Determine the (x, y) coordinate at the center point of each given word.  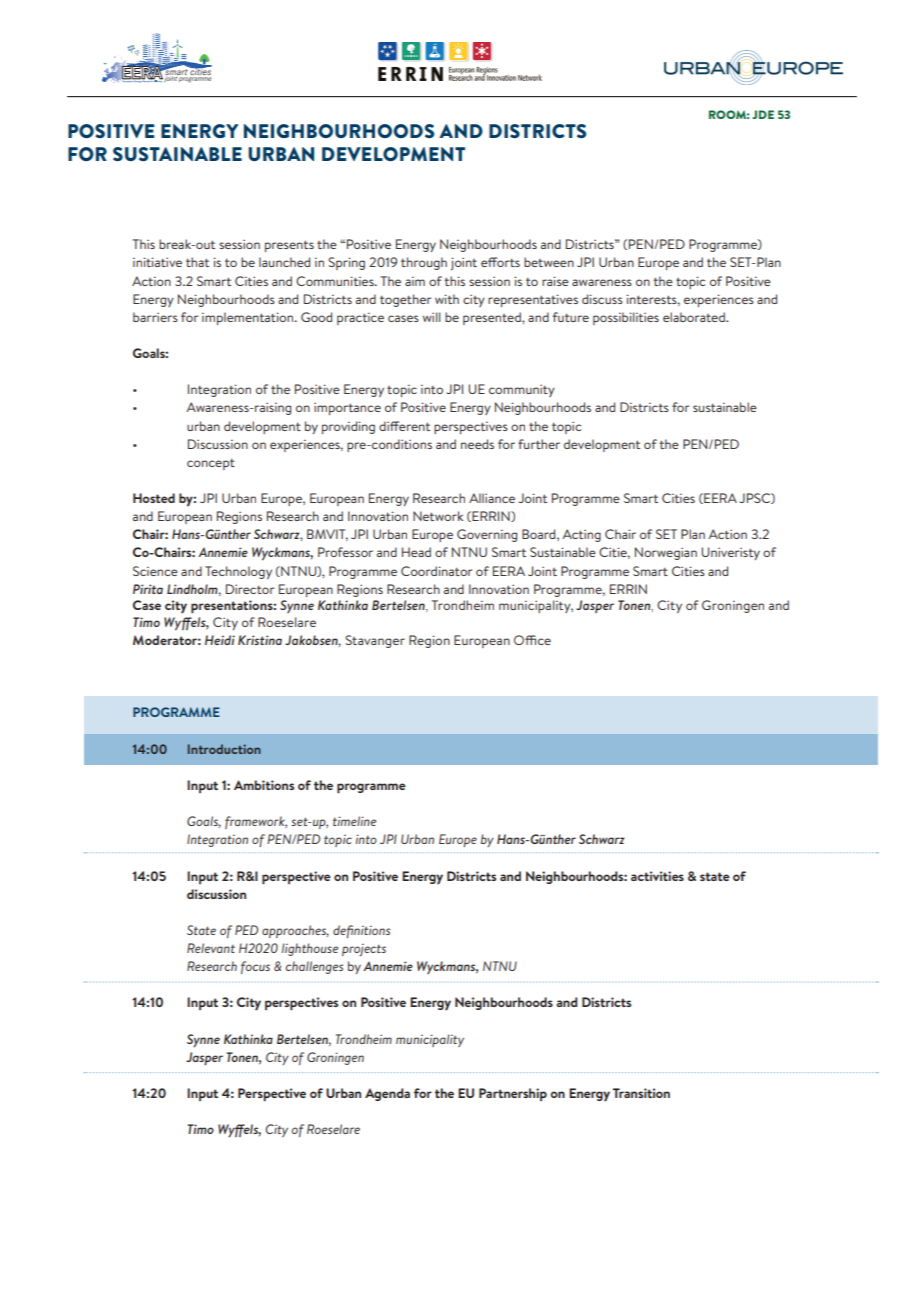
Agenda (387, 1094)
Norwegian (666, 553)
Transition (641, 1093)
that (197, 262)
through (424, 263)
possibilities (626, 318)
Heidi (220, 640)
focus (255, 967)
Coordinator (436, 571)
